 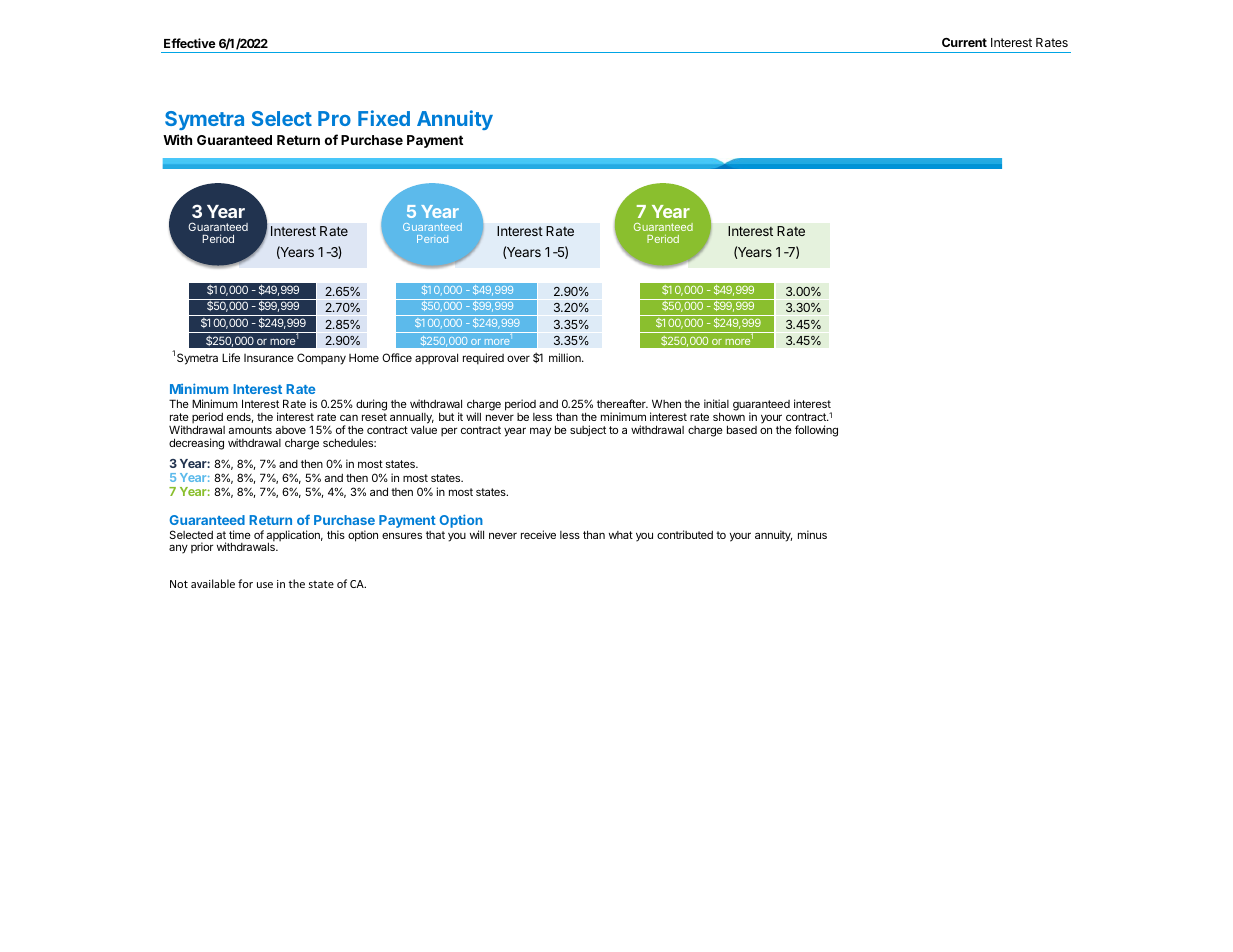 I want to click on thereafter, so click(x=622, y=403).
